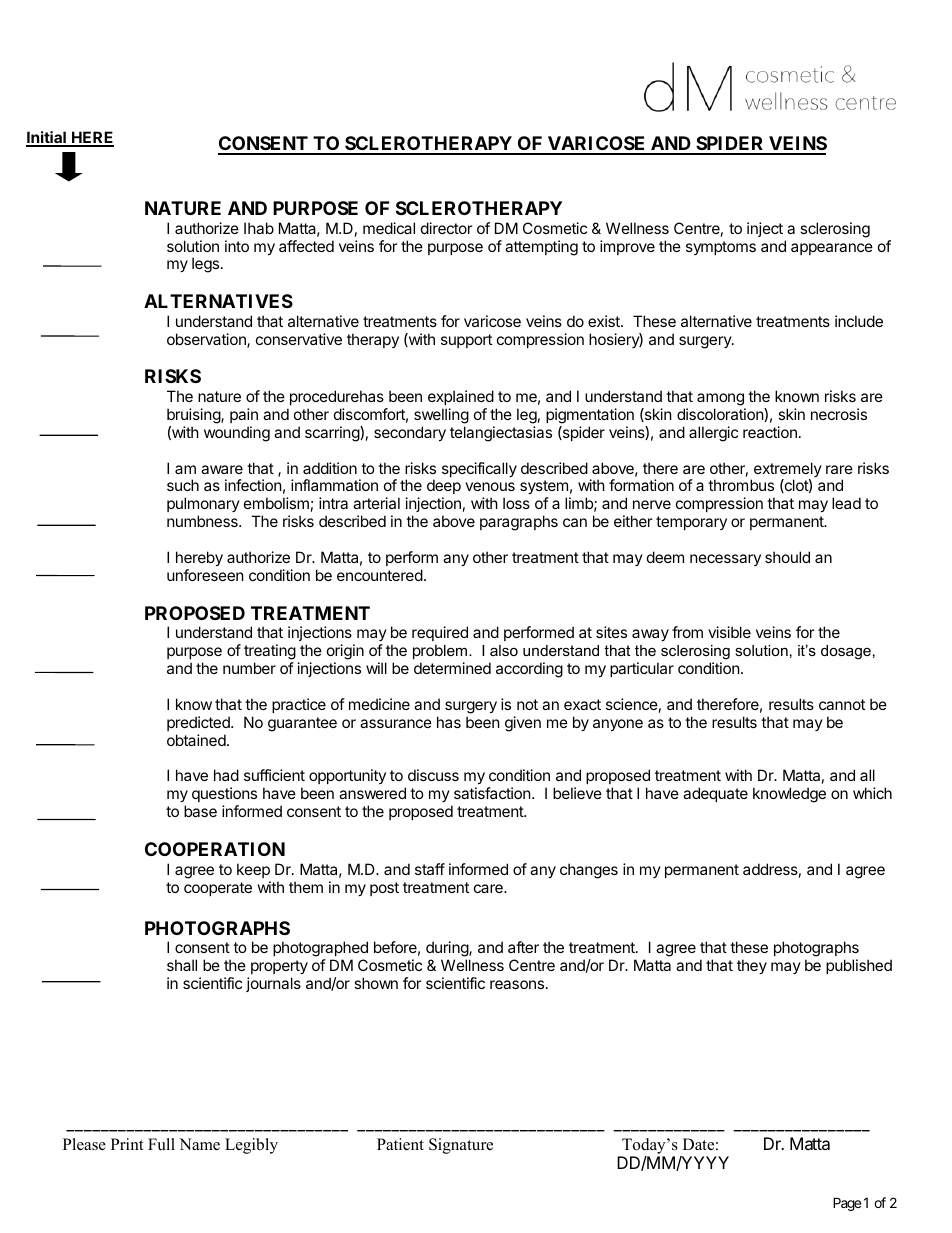 The width and height of the image is (952, 1233). Describe the element at coordinates (715, 794) in the image. I see `adequate` at that location.
